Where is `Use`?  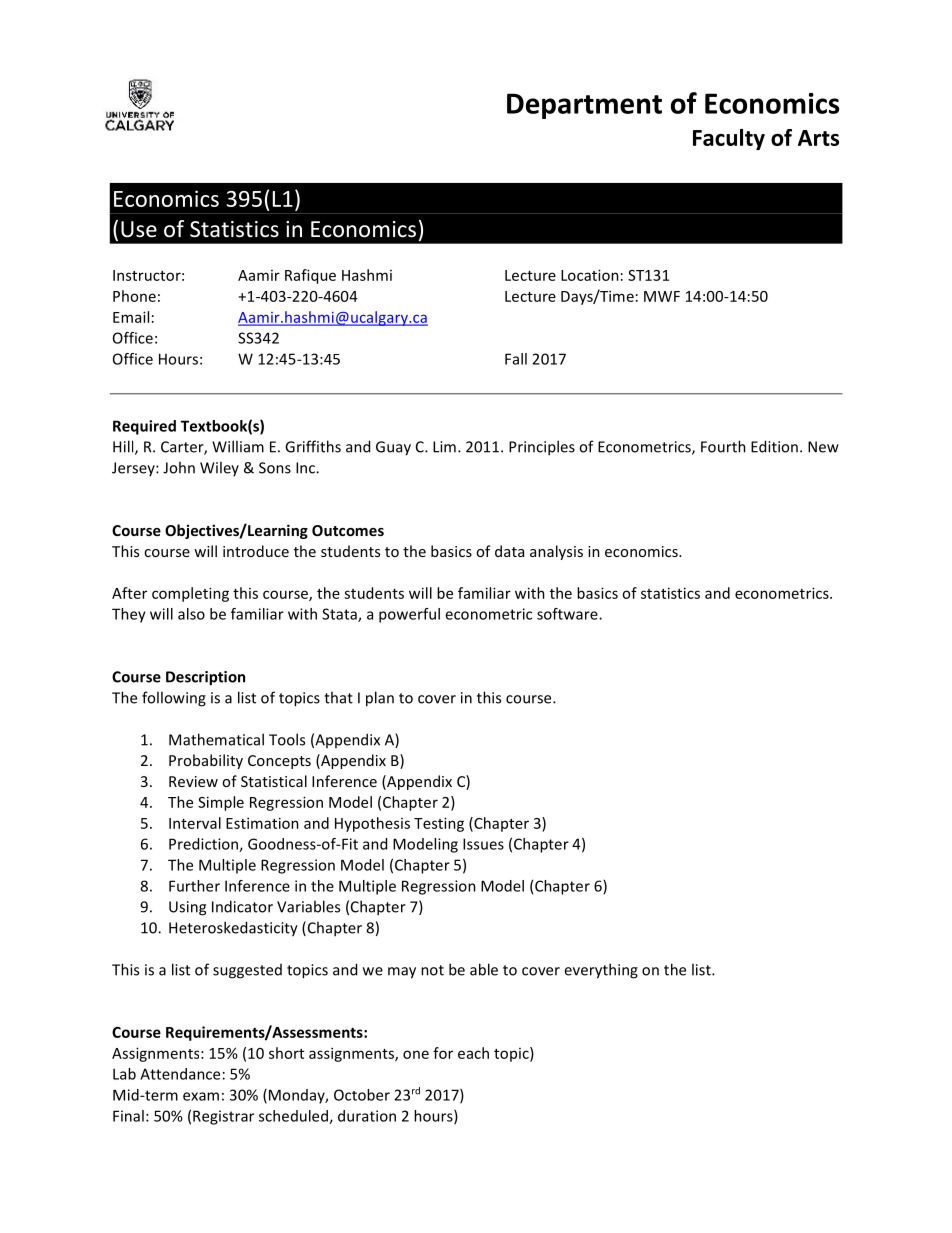 Use is located at coordinates (139, 229).
